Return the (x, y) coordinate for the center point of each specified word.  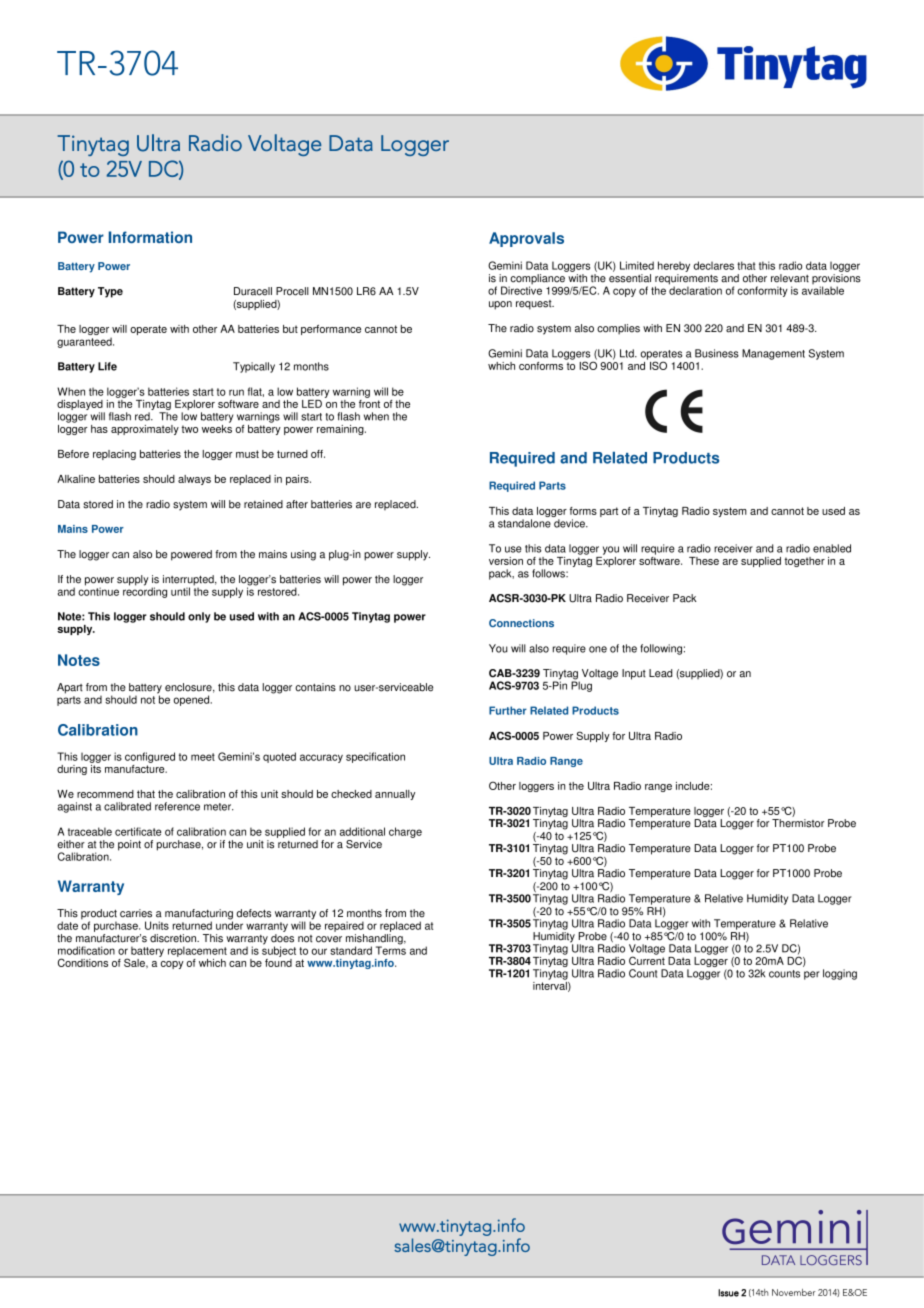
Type (110, 292)
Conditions (83, 962)
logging (840, 974)
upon (500, 305)
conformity (762, 291)
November (793, 1292)
